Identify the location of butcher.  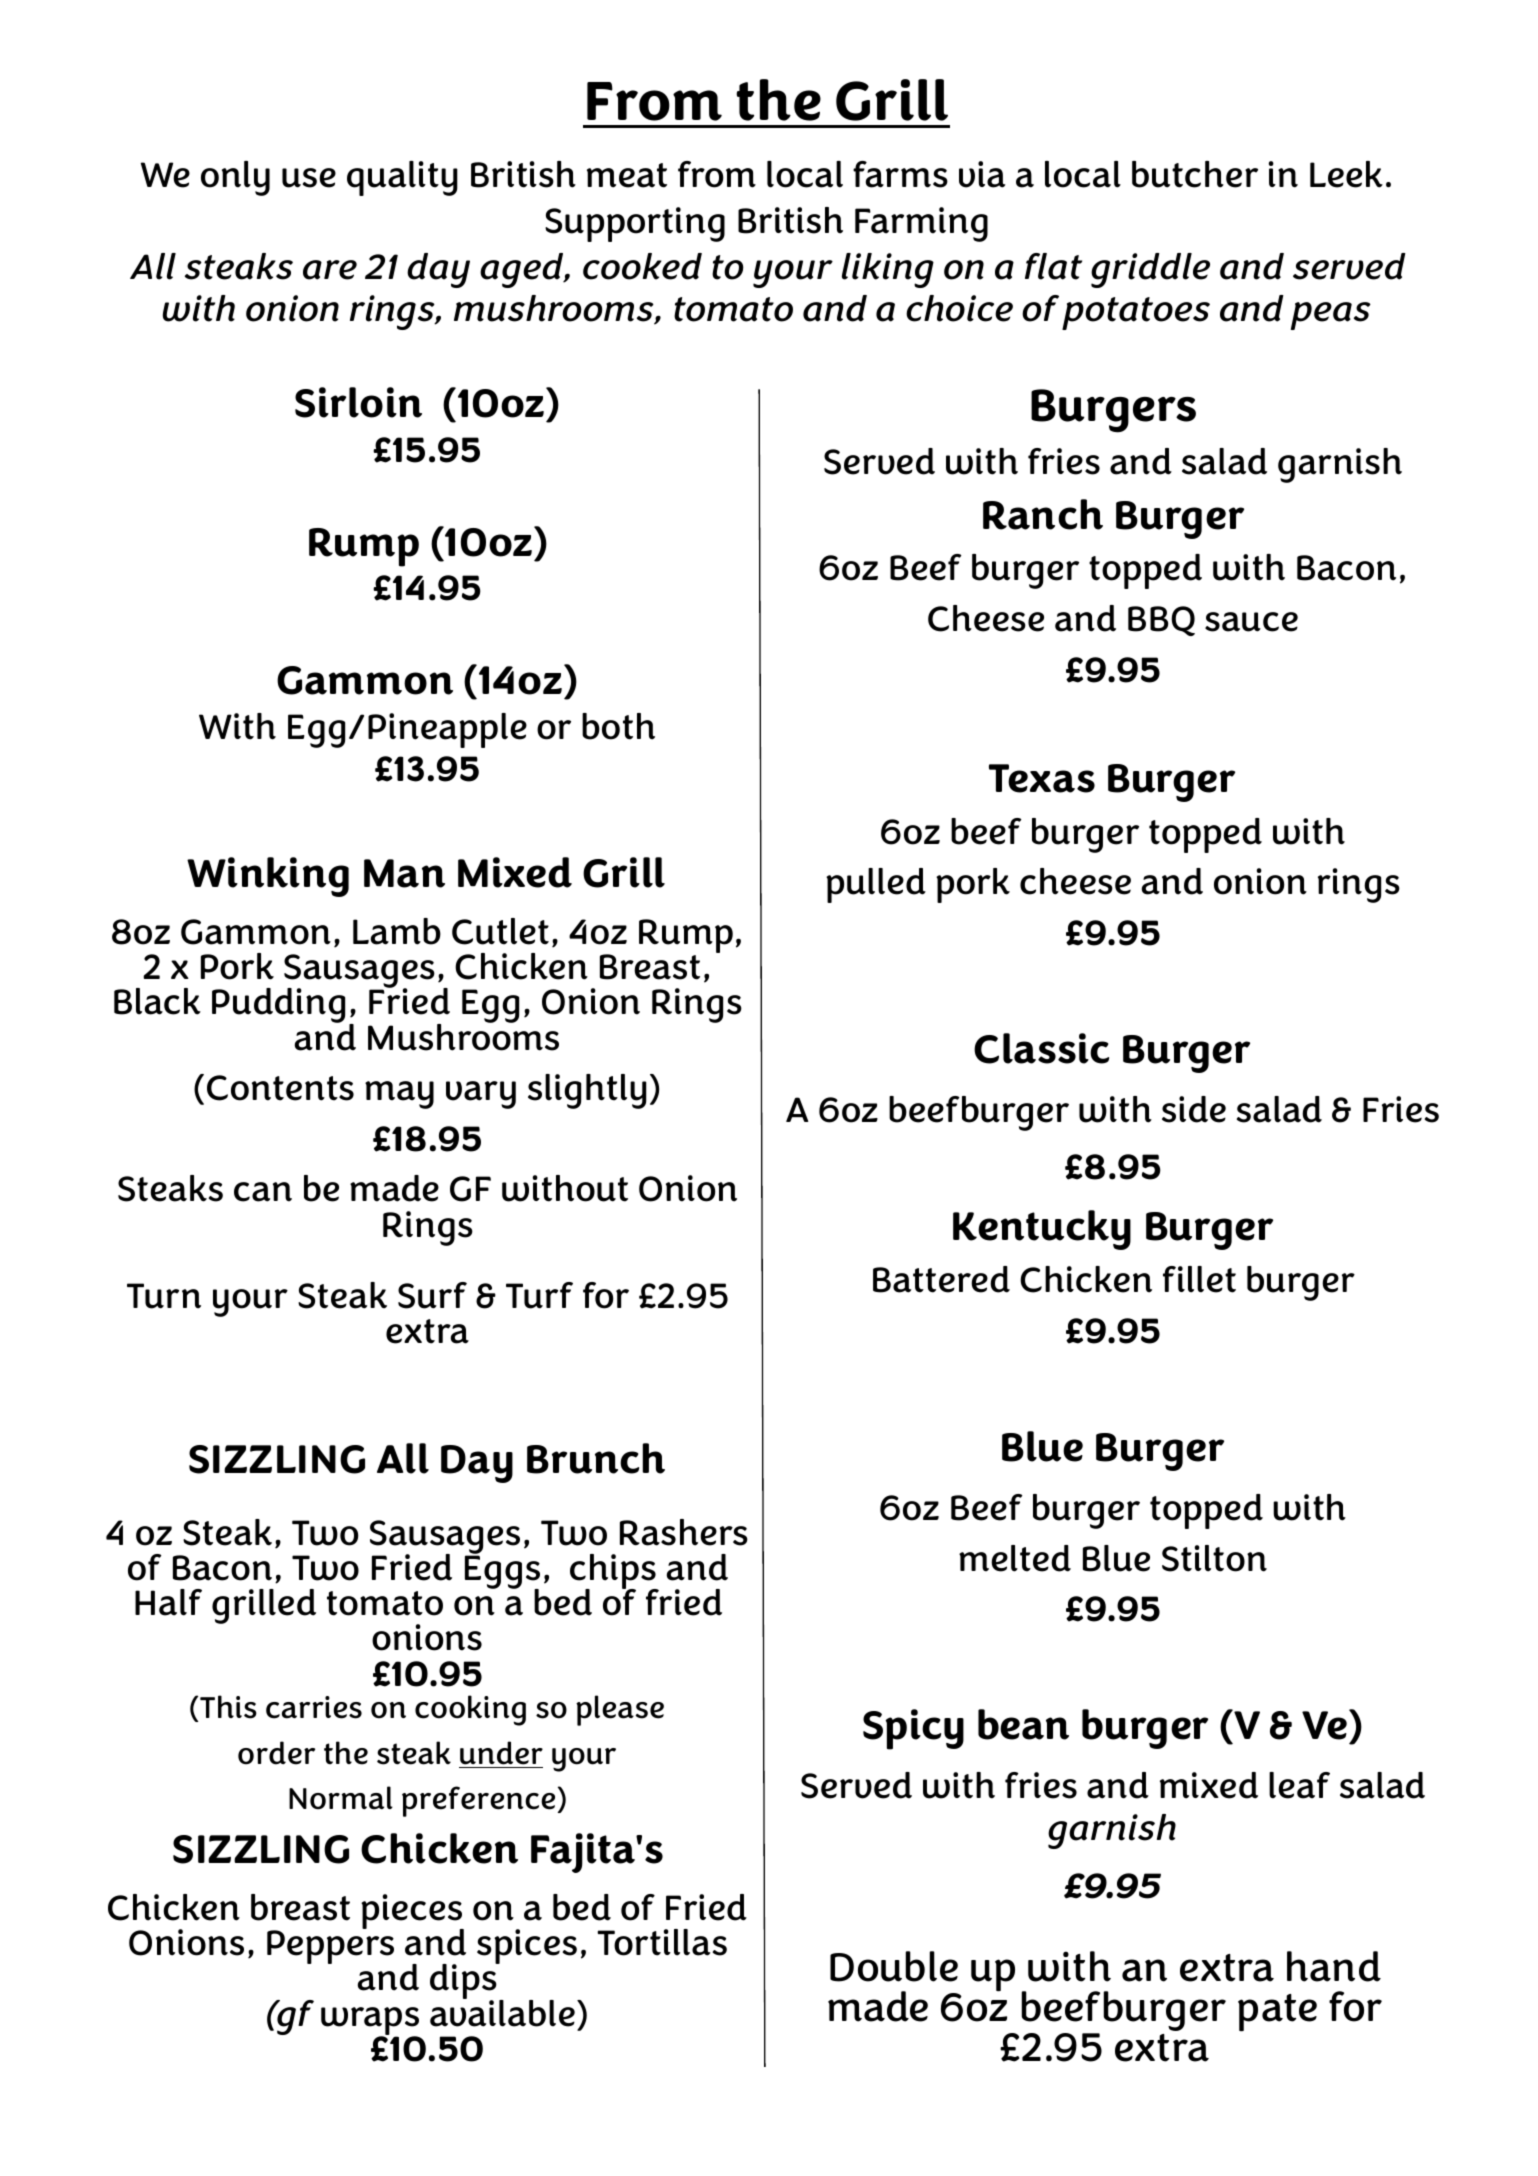
(1195, 174).
